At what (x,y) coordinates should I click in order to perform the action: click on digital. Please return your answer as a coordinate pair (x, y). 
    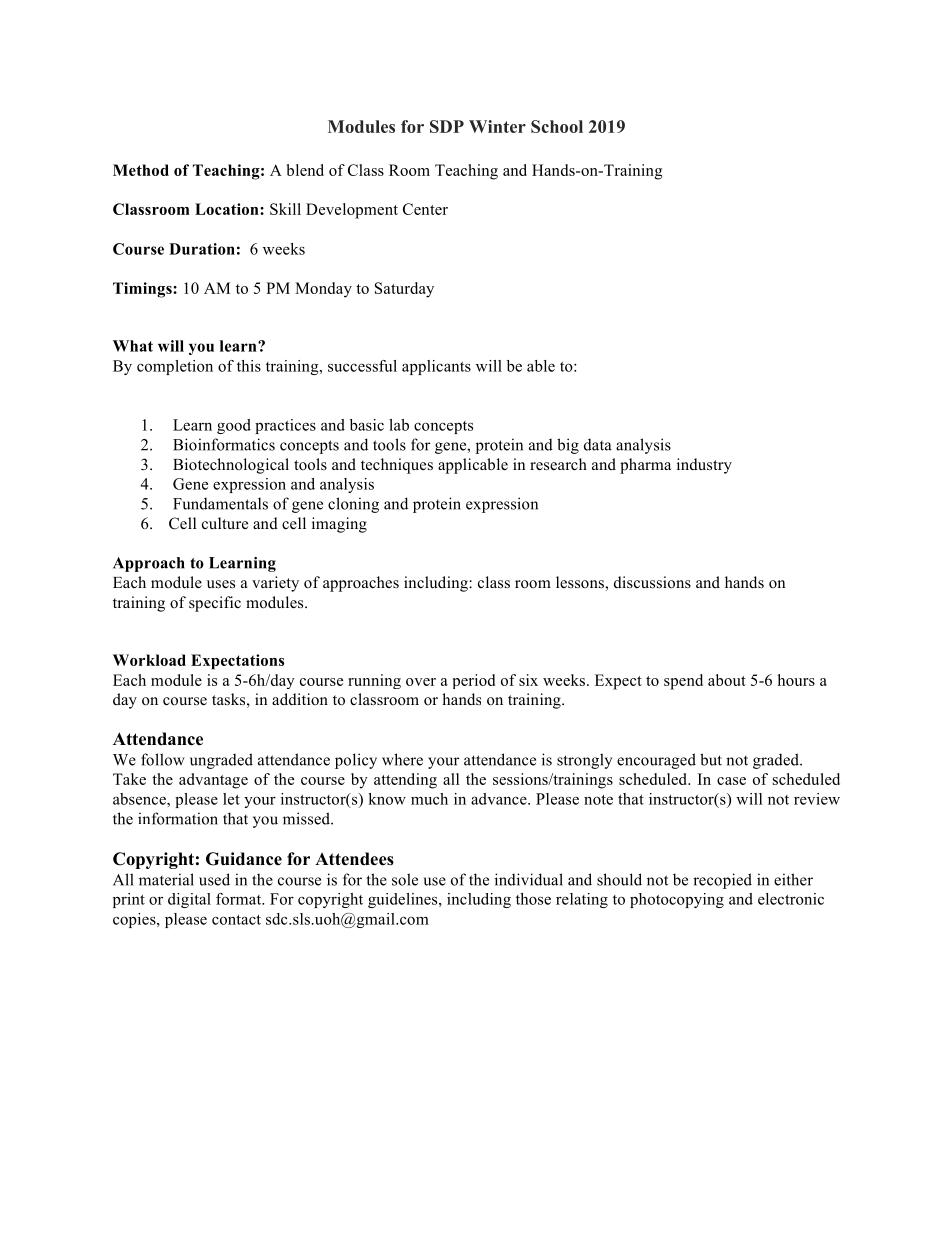
    Looking at the image, I should click on (189, 900).
